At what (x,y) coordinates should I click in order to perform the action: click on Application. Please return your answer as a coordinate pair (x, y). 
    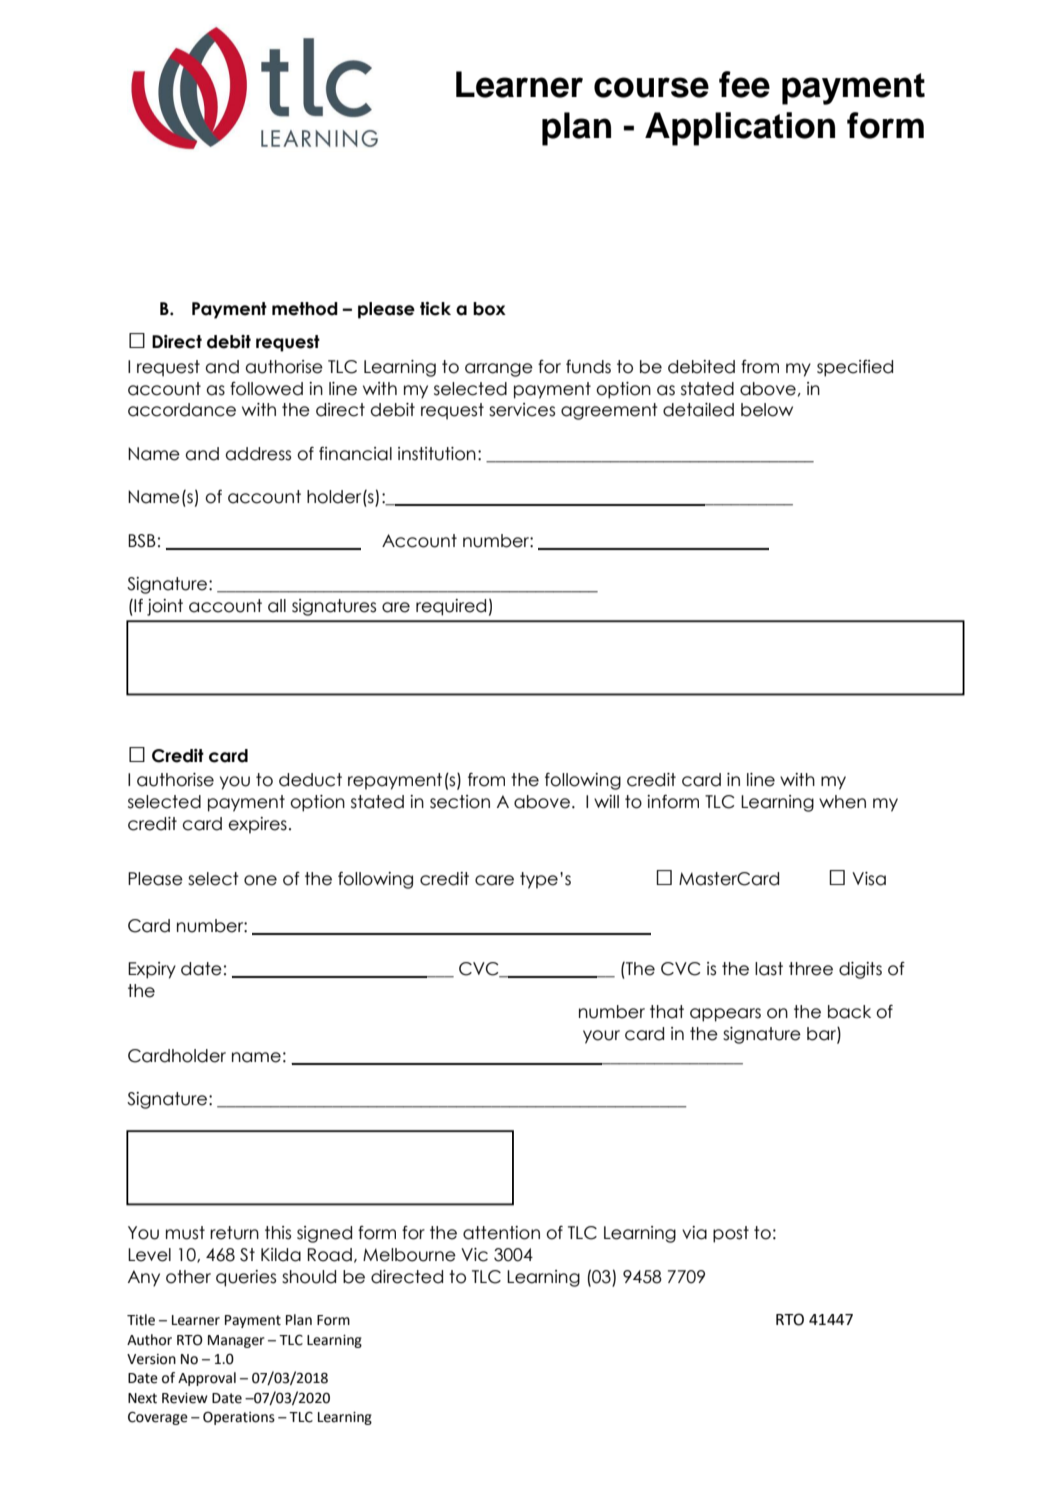
    Looking at the image, I should click on (740, 129).
